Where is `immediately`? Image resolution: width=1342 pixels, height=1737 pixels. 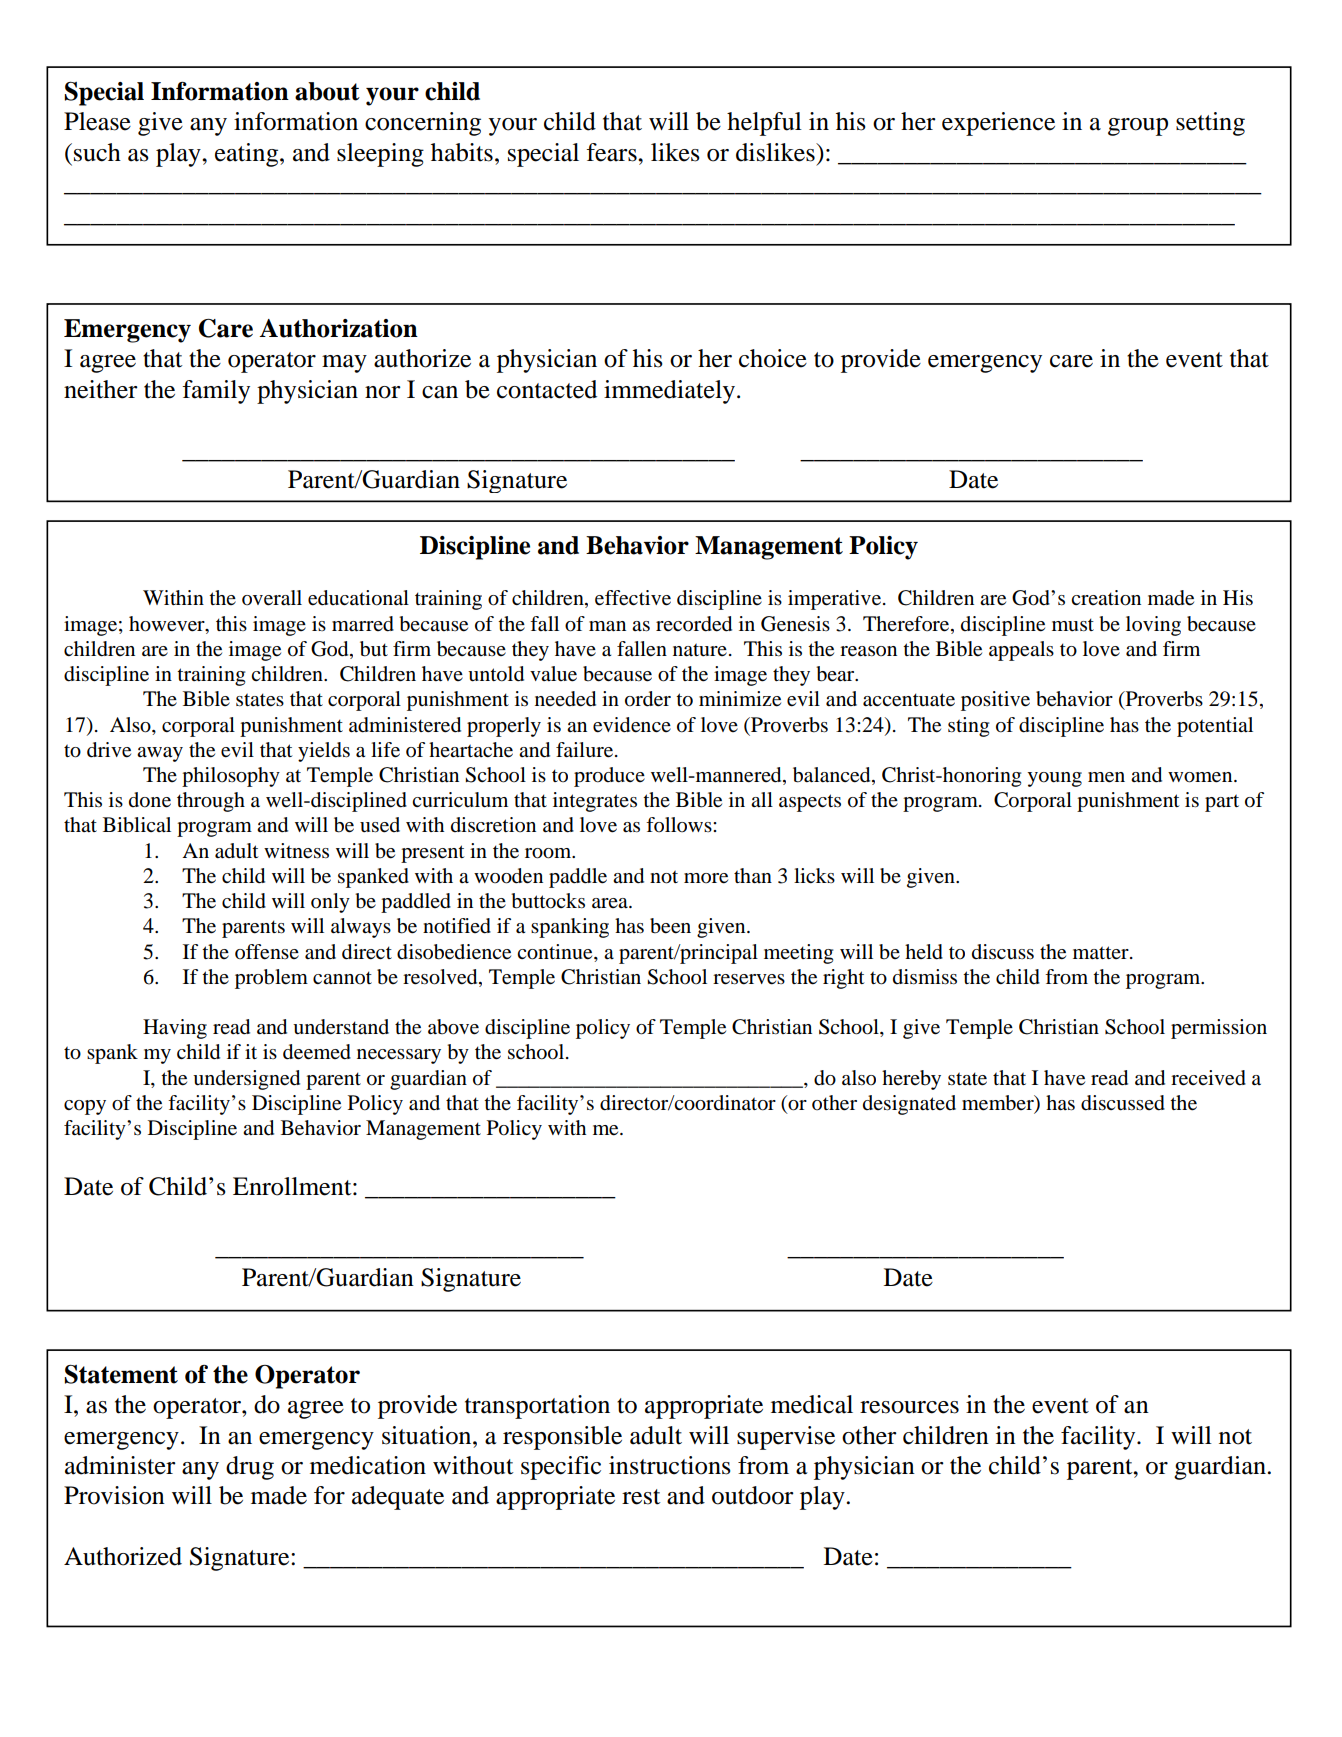
immediately is located at coordinates (669, 392).
